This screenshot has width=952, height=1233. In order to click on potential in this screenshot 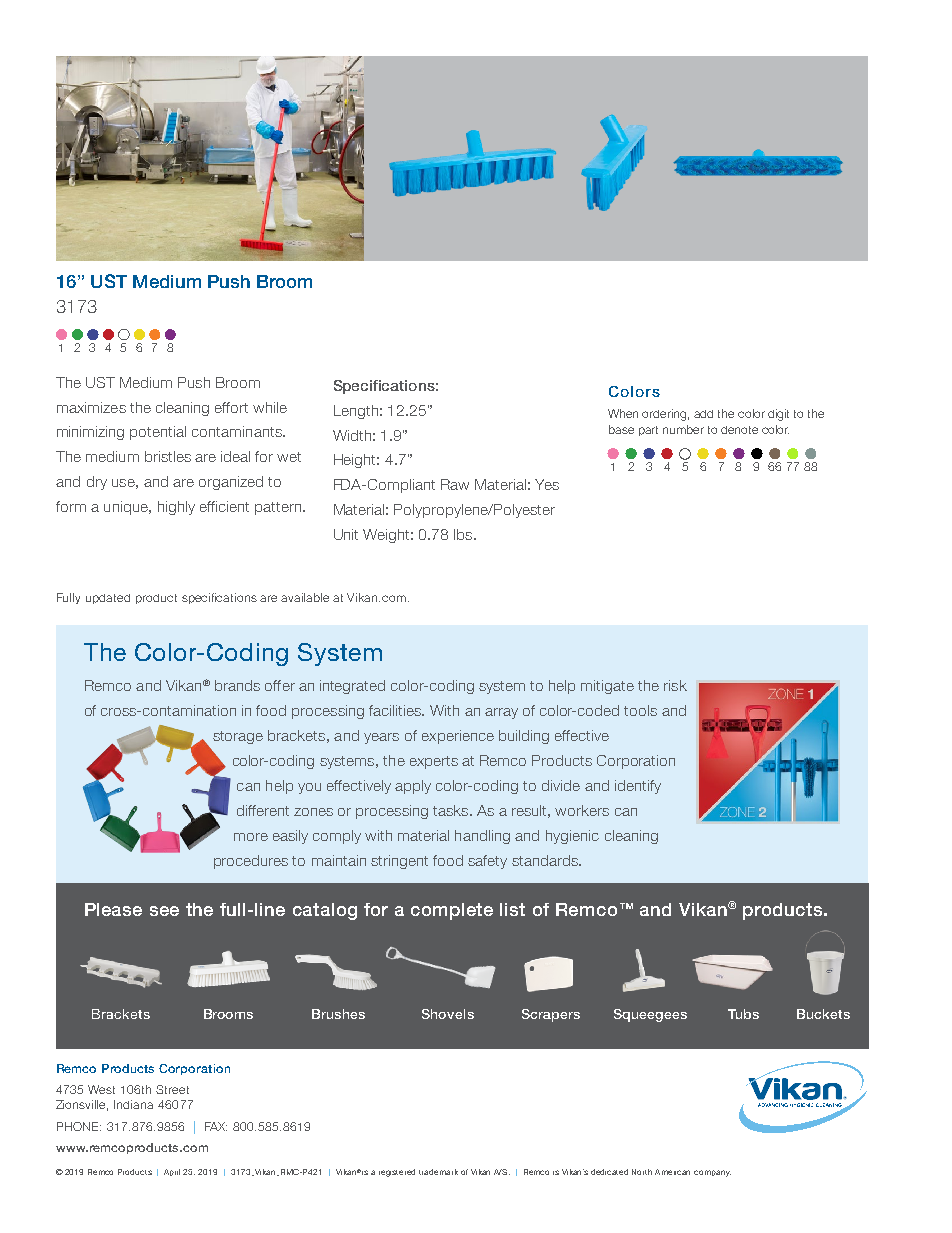, I will do `click(158, 433)`.
